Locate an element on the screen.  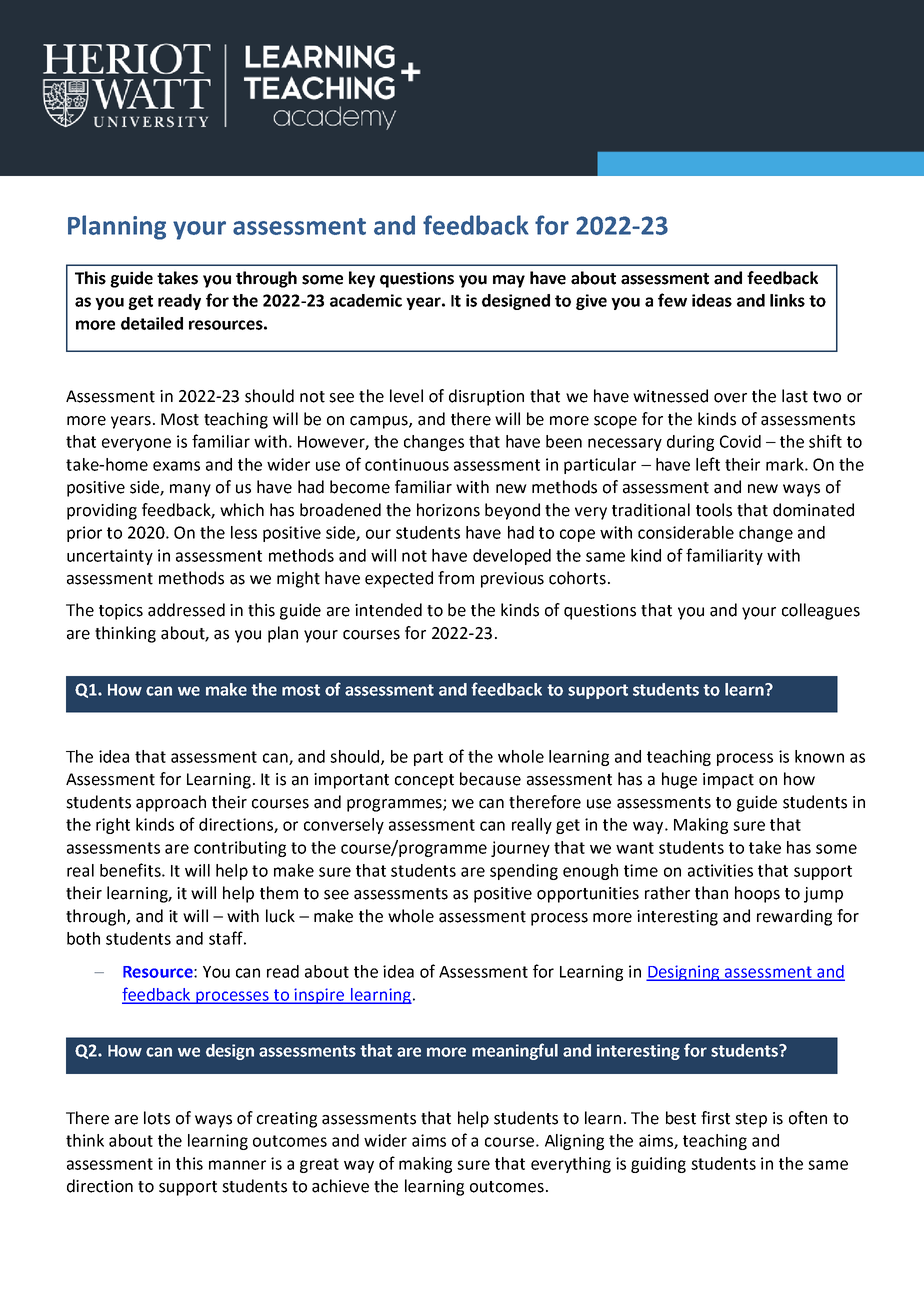
because is located at coordinates (490, 779).
